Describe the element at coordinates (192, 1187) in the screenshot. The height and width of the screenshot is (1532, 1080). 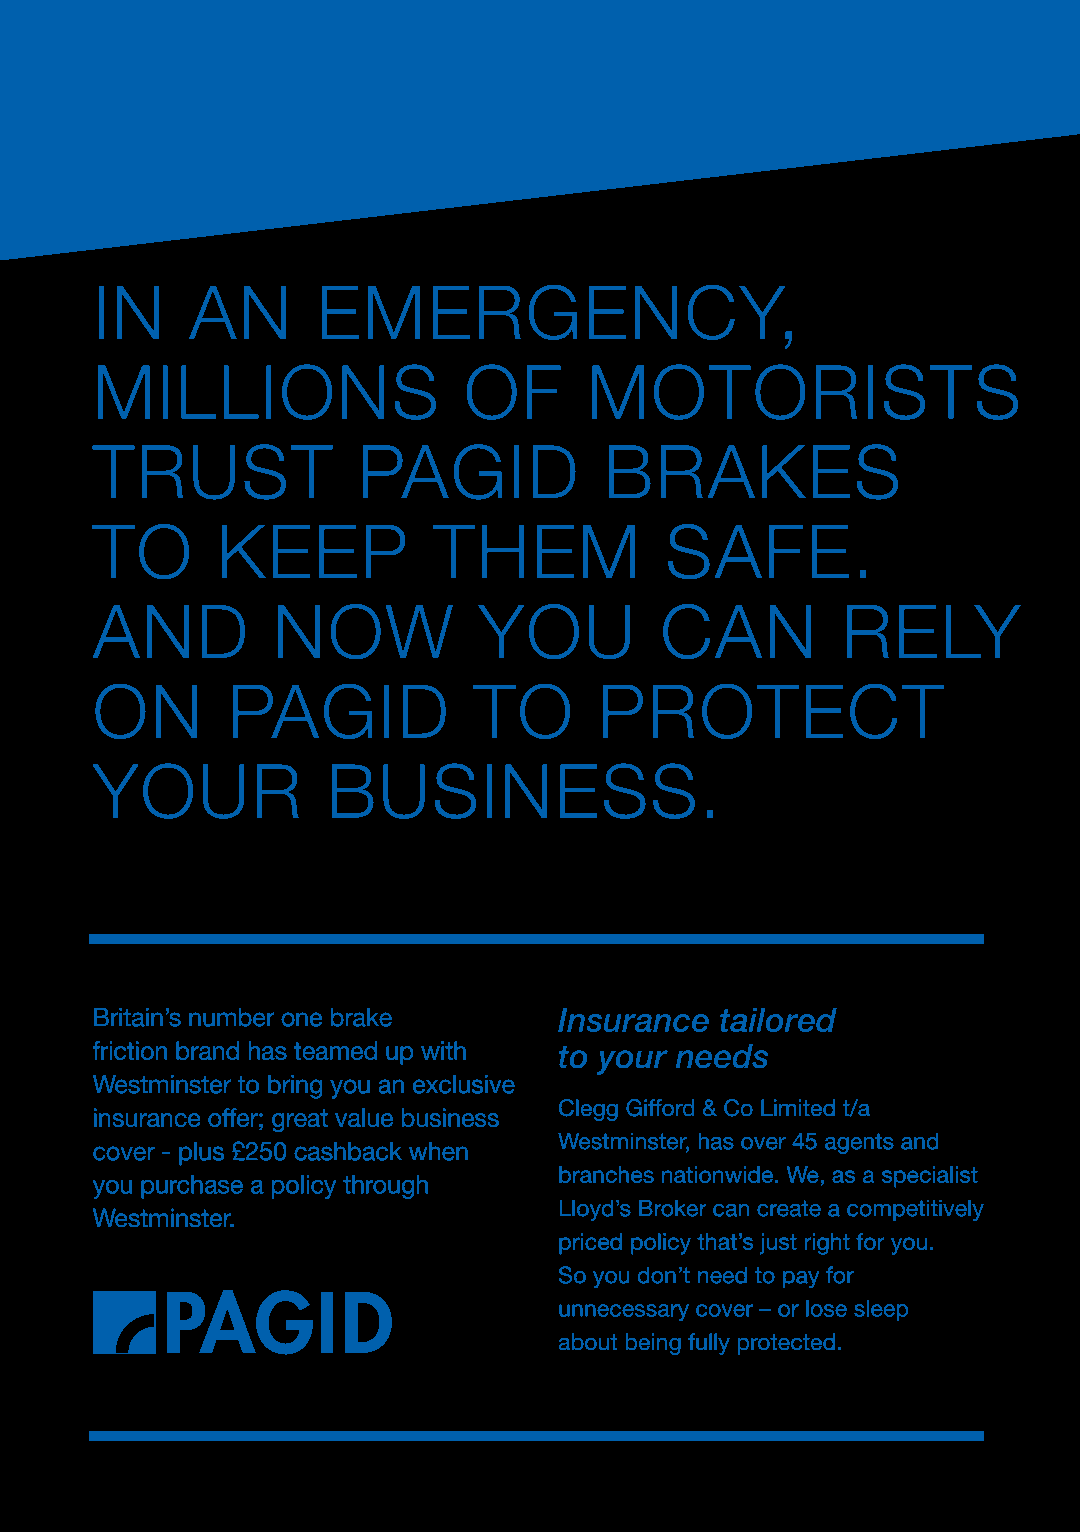
I see `purchase` at that location.
